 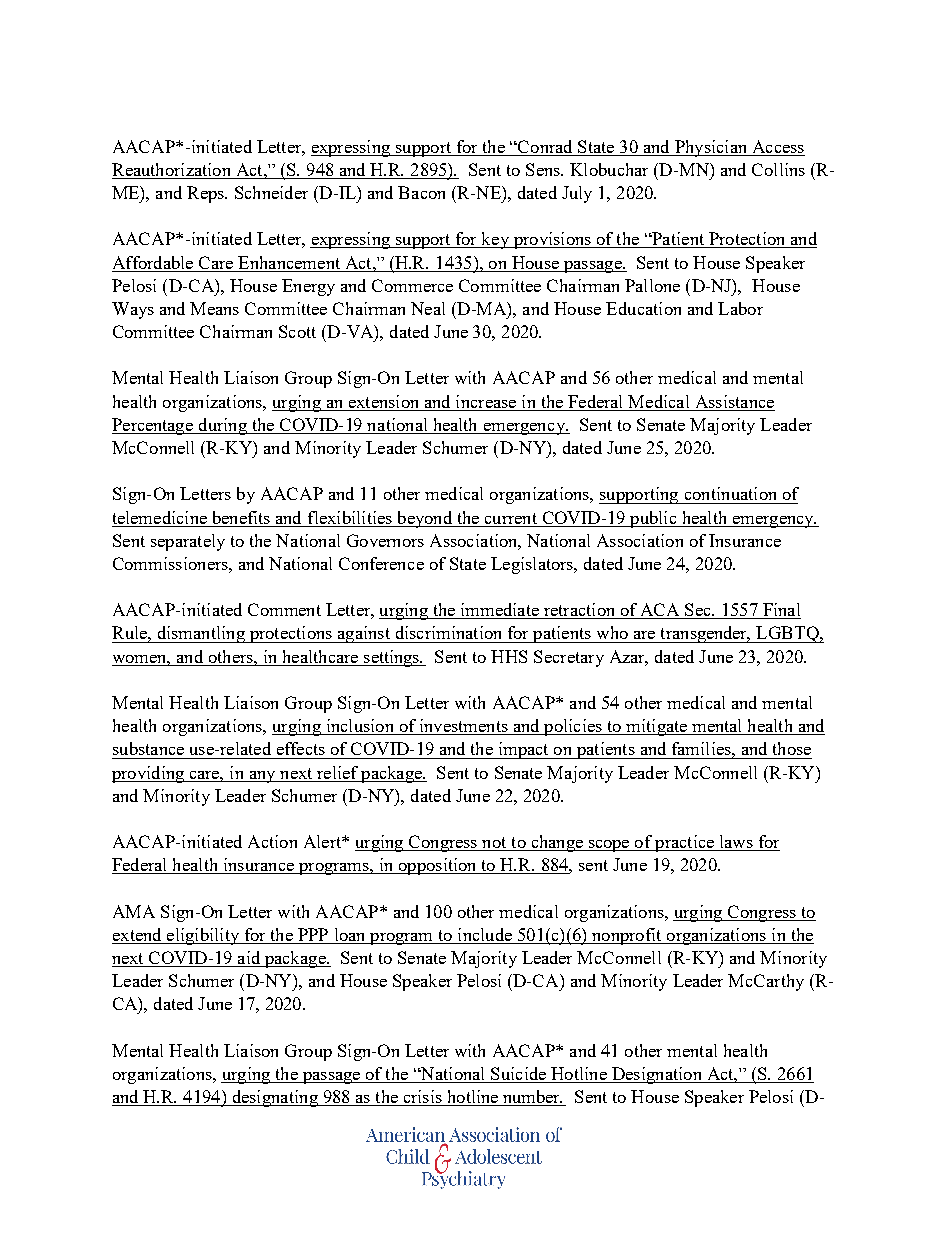 What do you see at coordinates (422, 1098) in the page?
I see `crisis` at bounding box center [422, 1098].
